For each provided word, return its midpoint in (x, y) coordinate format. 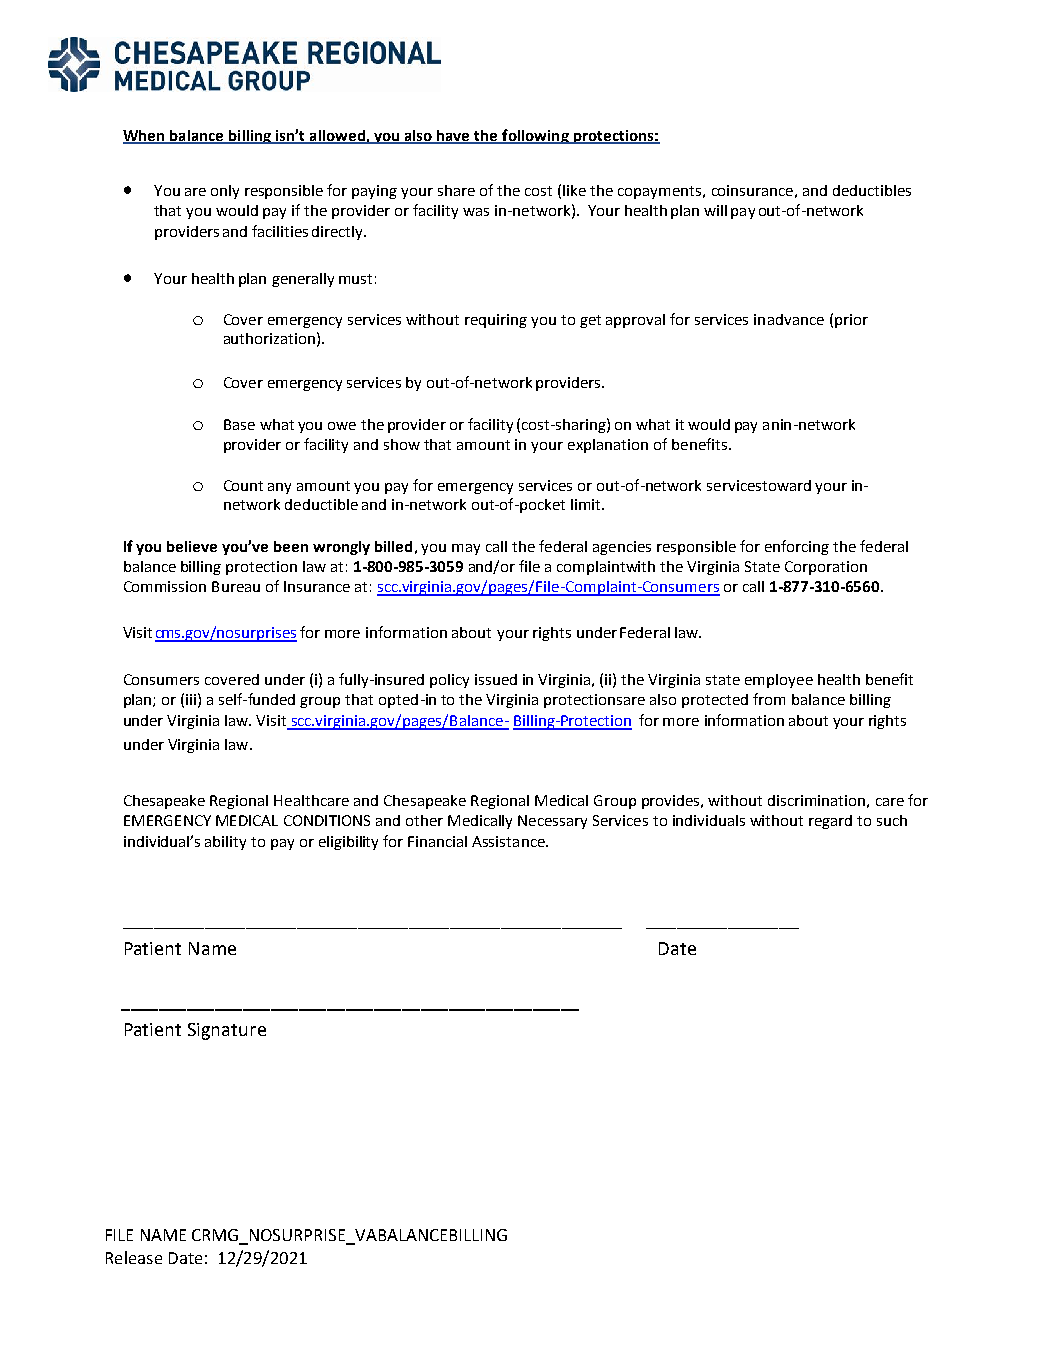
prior (851, 321)
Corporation (826, 568)
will (715, 210)
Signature (227, 1031)
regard (830, 822)
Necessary (552, 822)
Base (239, 424)
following (535, 136)
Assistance (509, 841)
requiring (496, 321)
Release (134, 1257)
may (466, 549)
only (225, 192)
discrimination (816, 800)
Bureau (236, 586)
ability (225, 843)
